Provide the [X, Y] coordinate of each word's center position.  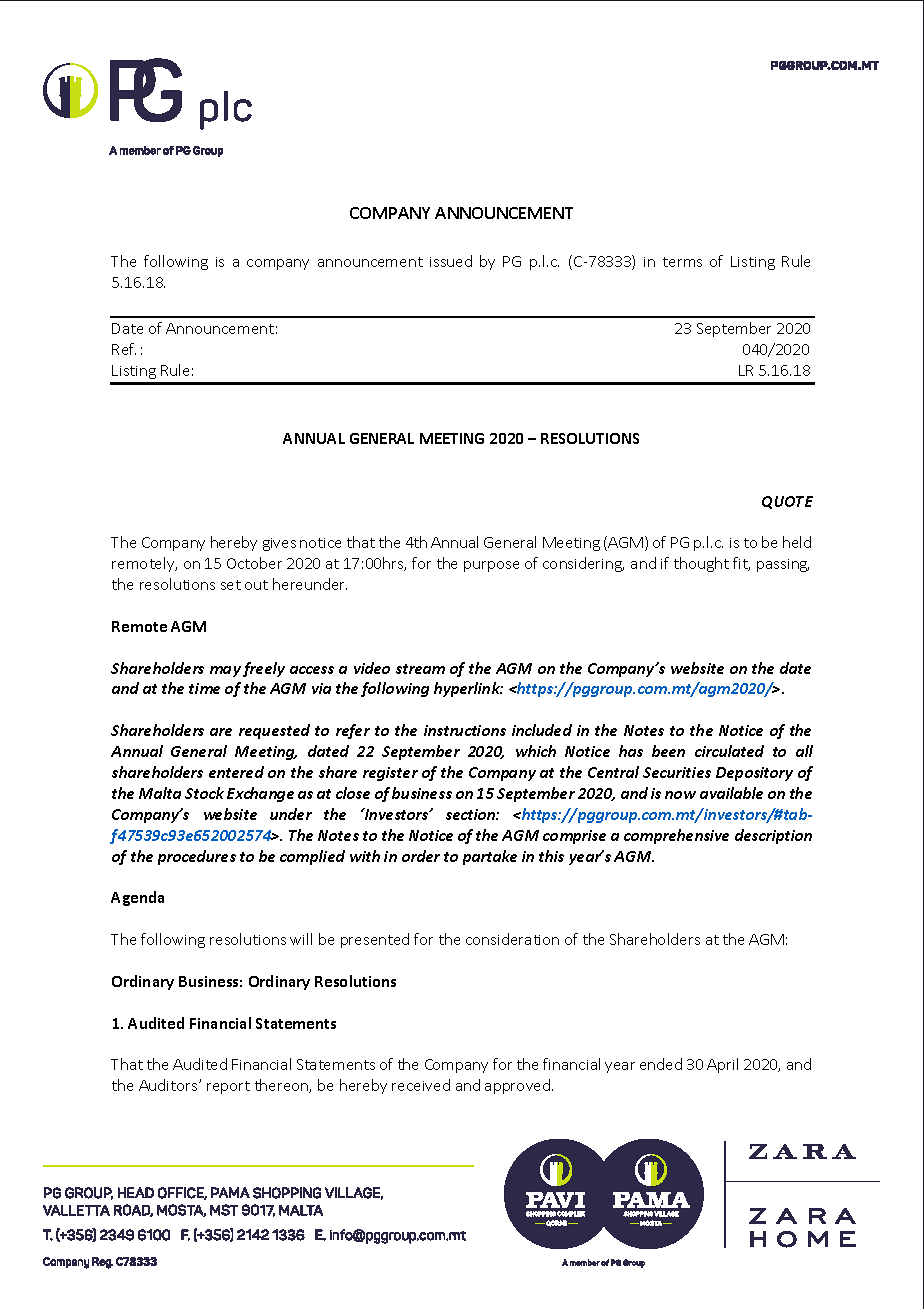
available [731, 793]
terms [682, 262]
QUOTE [787, 502]
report [228, 1087]
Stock [204, 793]
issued [451, 261]
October [254, 563]
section [471, 814]
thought [701, 564]
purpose [491, 566]
